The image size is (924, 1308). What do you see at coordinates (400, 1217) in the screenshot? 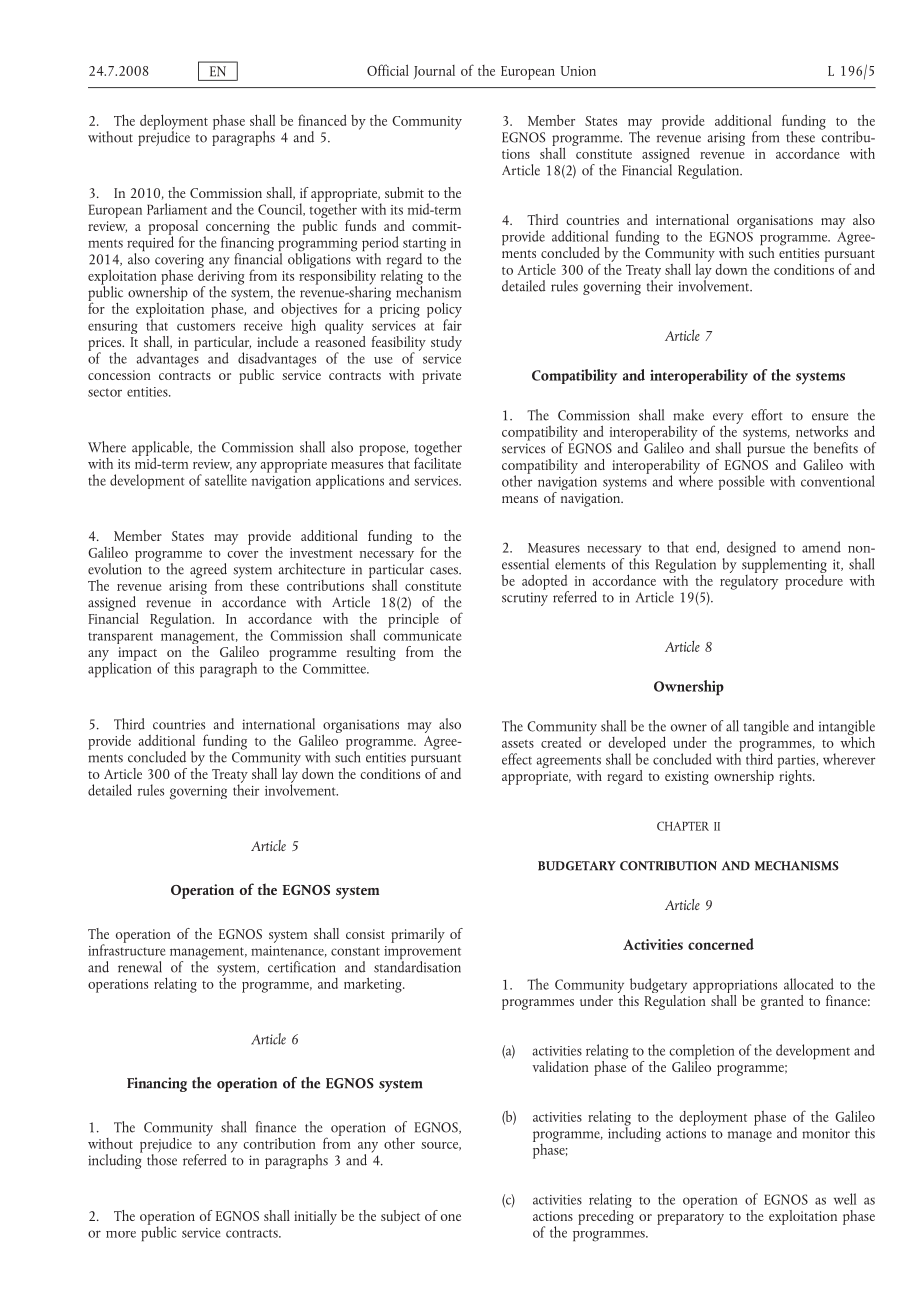
I see `subject` at bounding box center [400, 1217].
